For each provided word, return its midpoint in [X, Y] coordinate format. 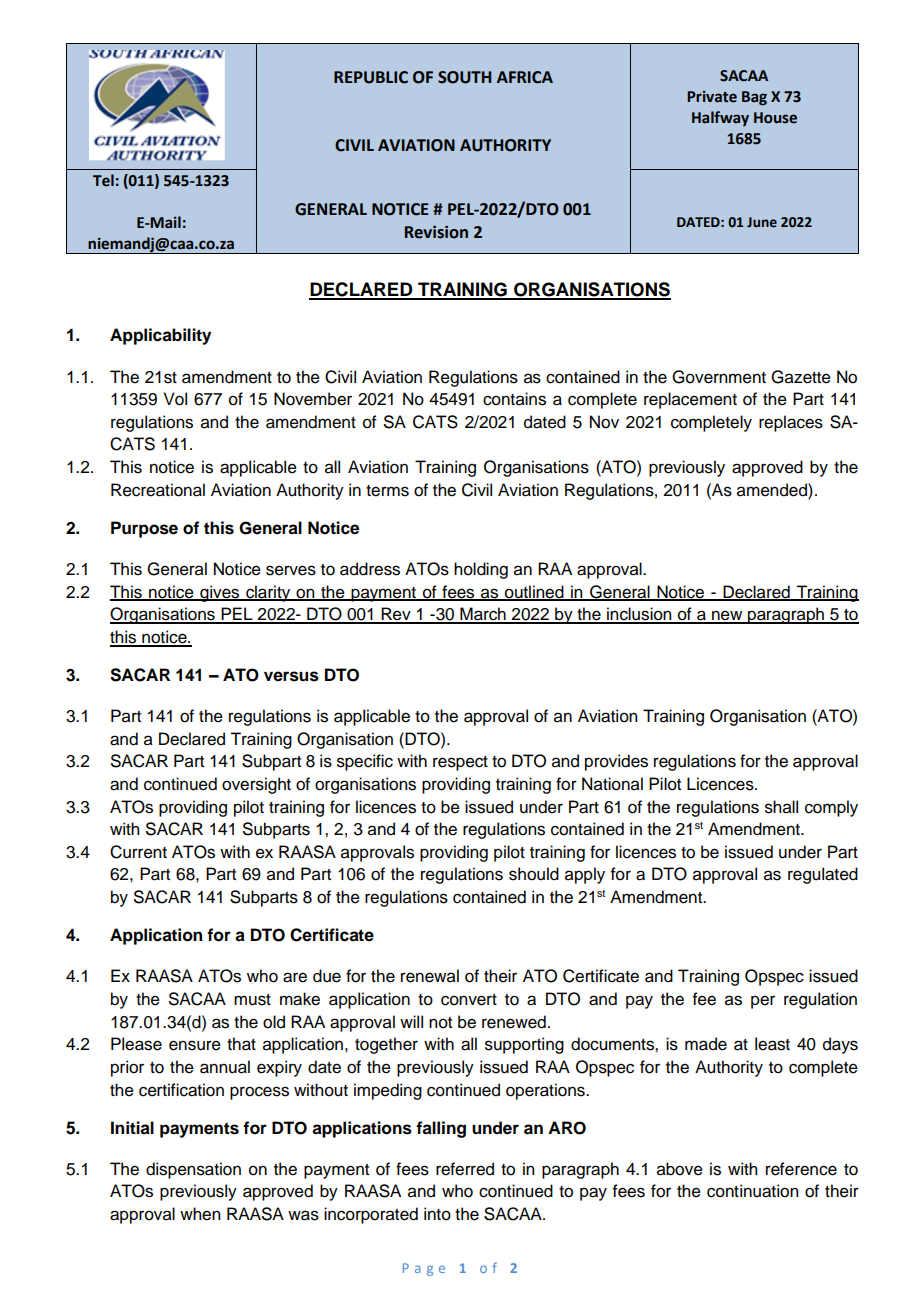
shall [781, 807]
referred [465, 1169]
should [534, 874]
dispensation [193, 1170]
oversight [256, 785]
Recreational [158, 490]
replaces [791, 423]
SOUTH [464, 77]
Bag [754, 98]
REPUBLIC [371, 77]
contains [514, 399]
